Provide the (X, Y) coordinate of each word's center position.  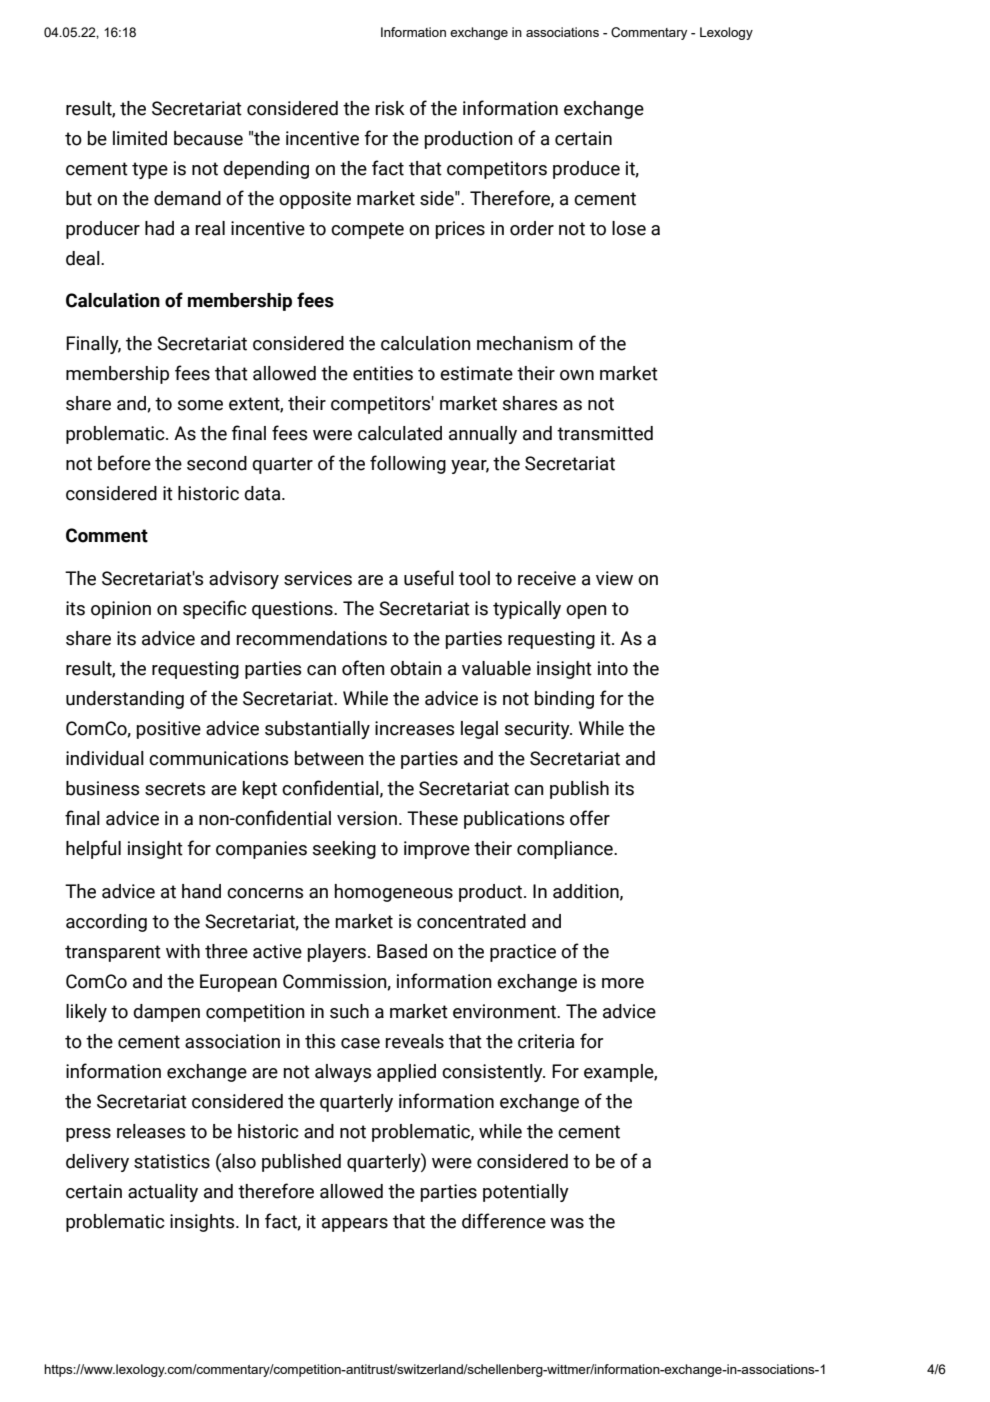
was (567, 1223)
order (532, 228)
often (363, 668)
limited (140, 138)
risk (390, 108)
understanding (125, 700)
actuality (163, 1193)
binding (564, 700)
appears (355, 1225)
